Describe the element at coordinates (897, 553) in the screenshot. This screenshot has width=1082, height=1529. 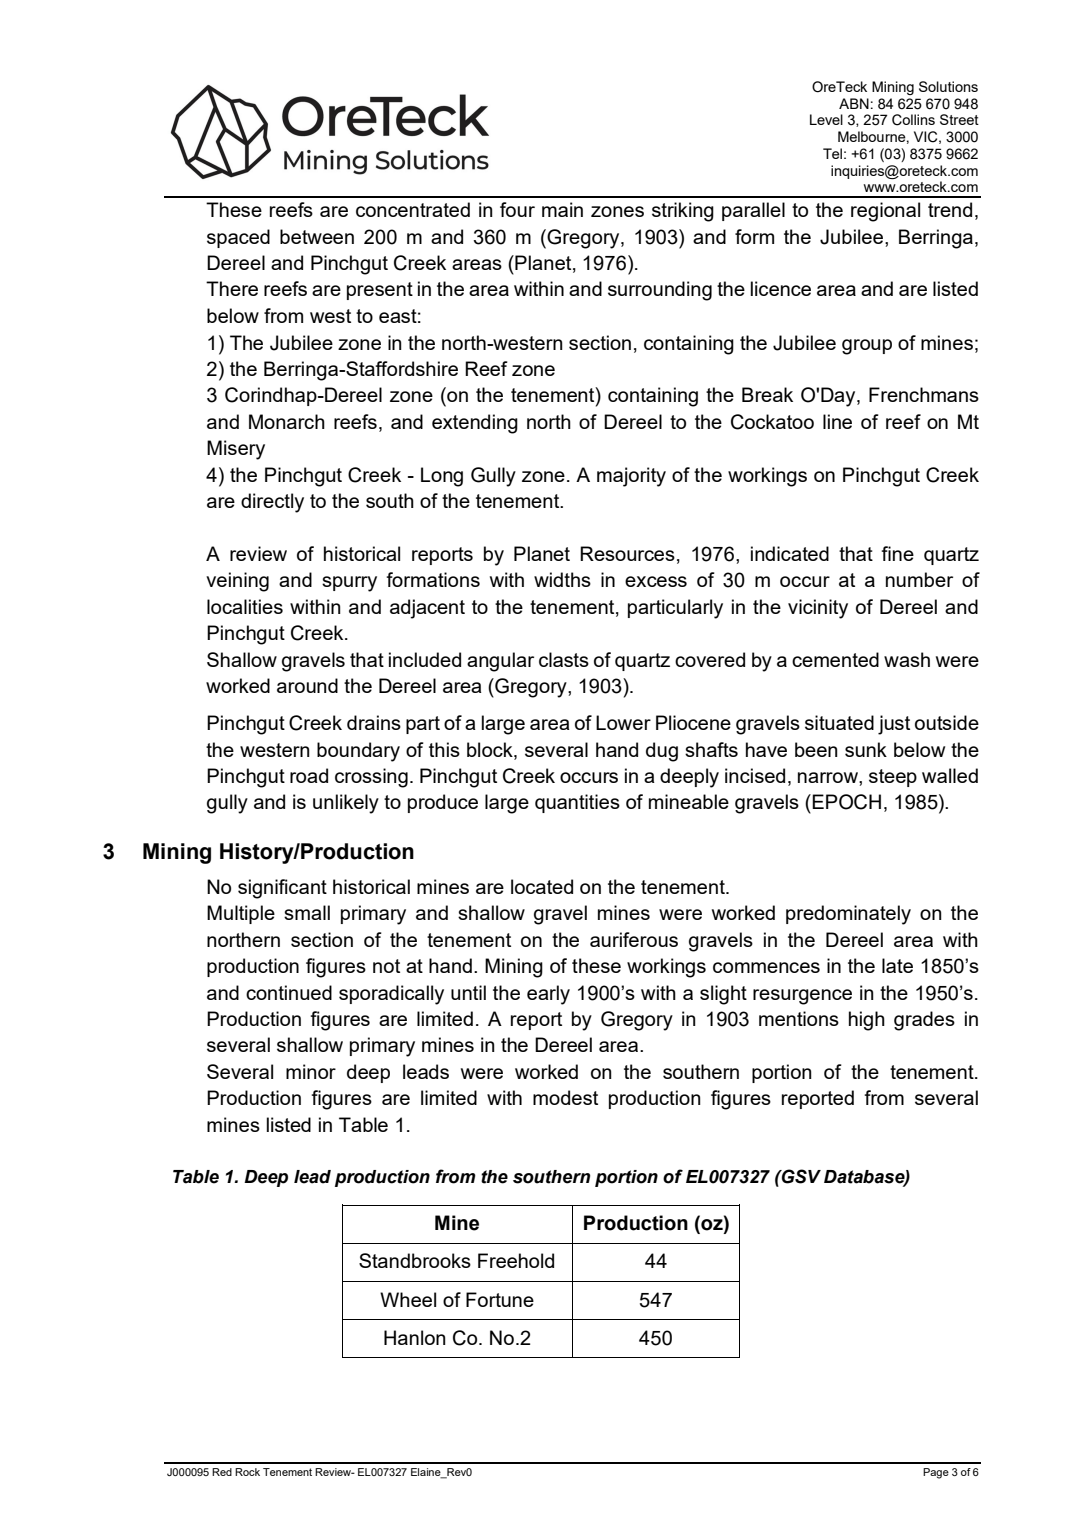
I see `fine` at that location.
